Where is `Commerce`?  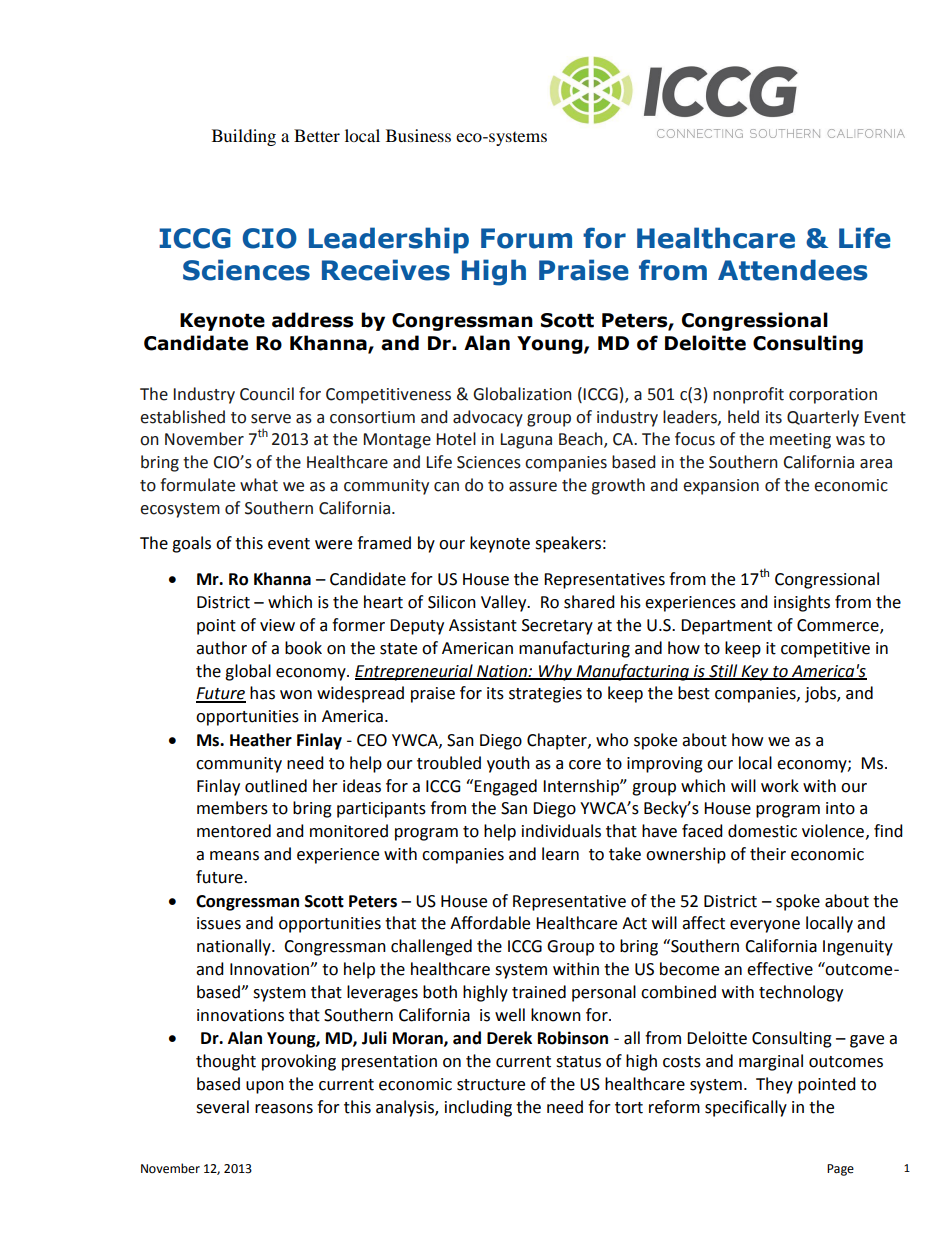 Commerce is located at coordinates (839, 626).
